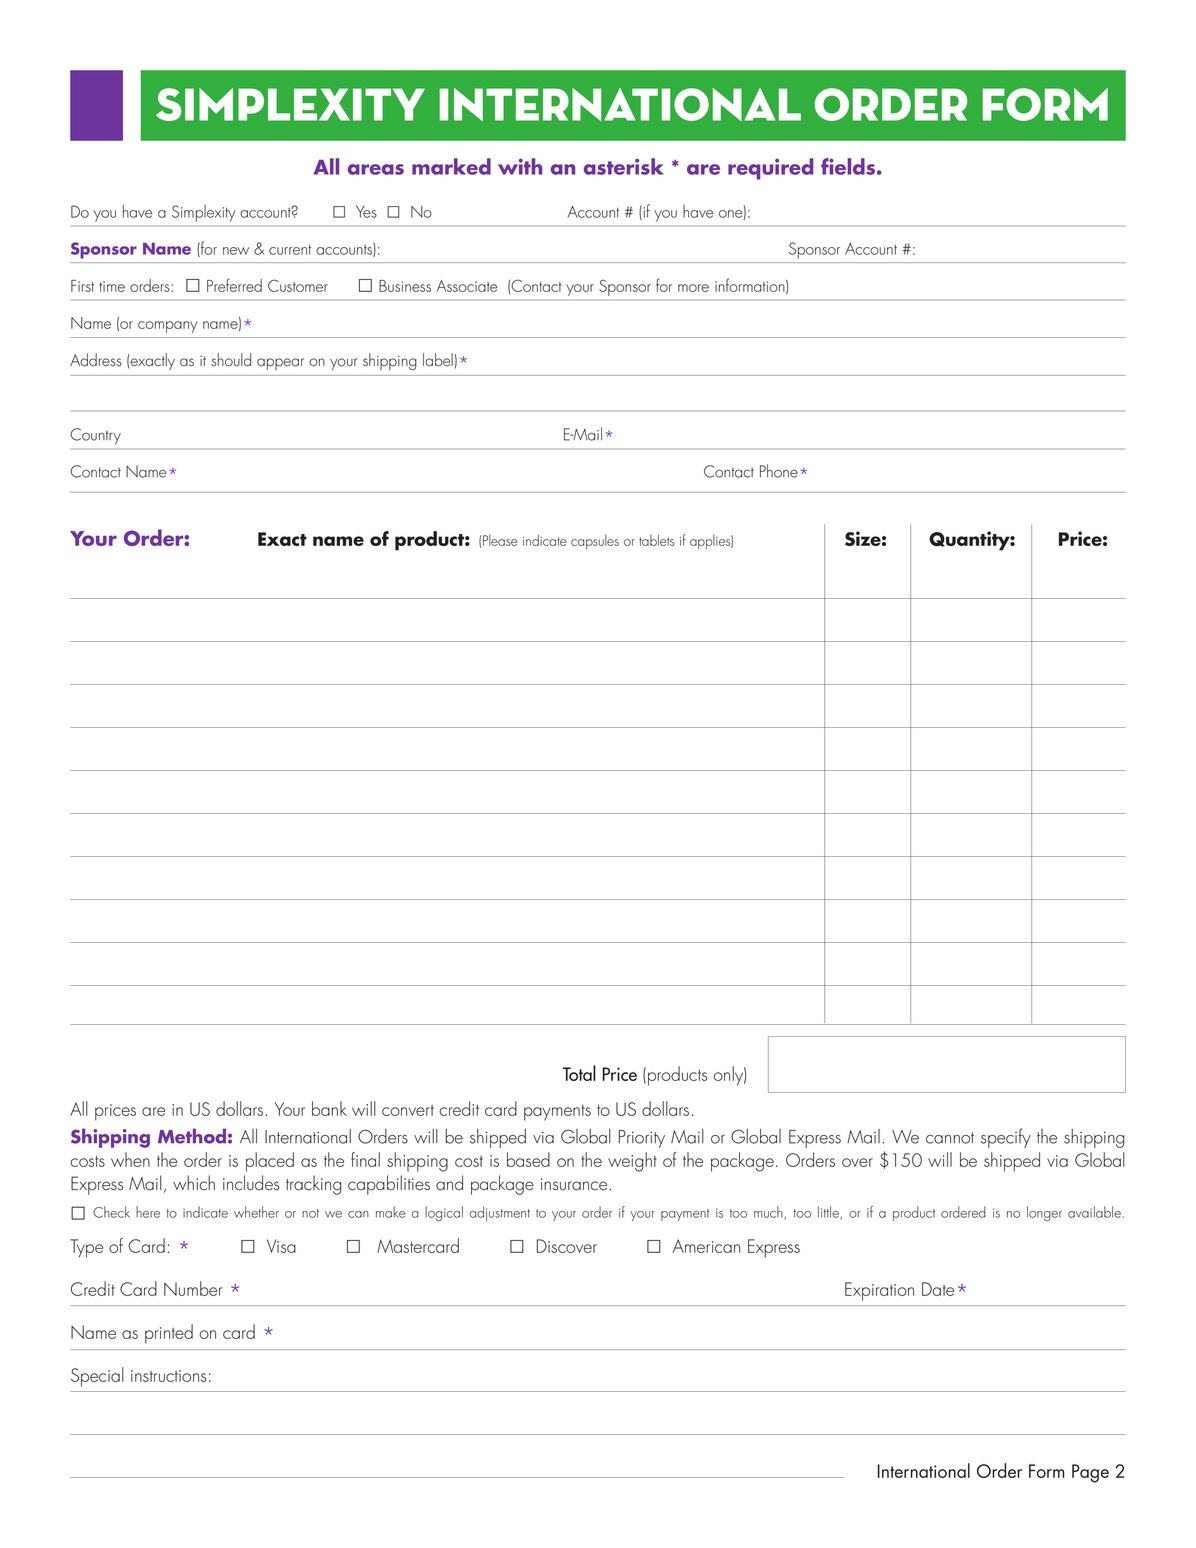  Describe the element at coordinates (579, 1073) in the document. I see `Total` at that location.
